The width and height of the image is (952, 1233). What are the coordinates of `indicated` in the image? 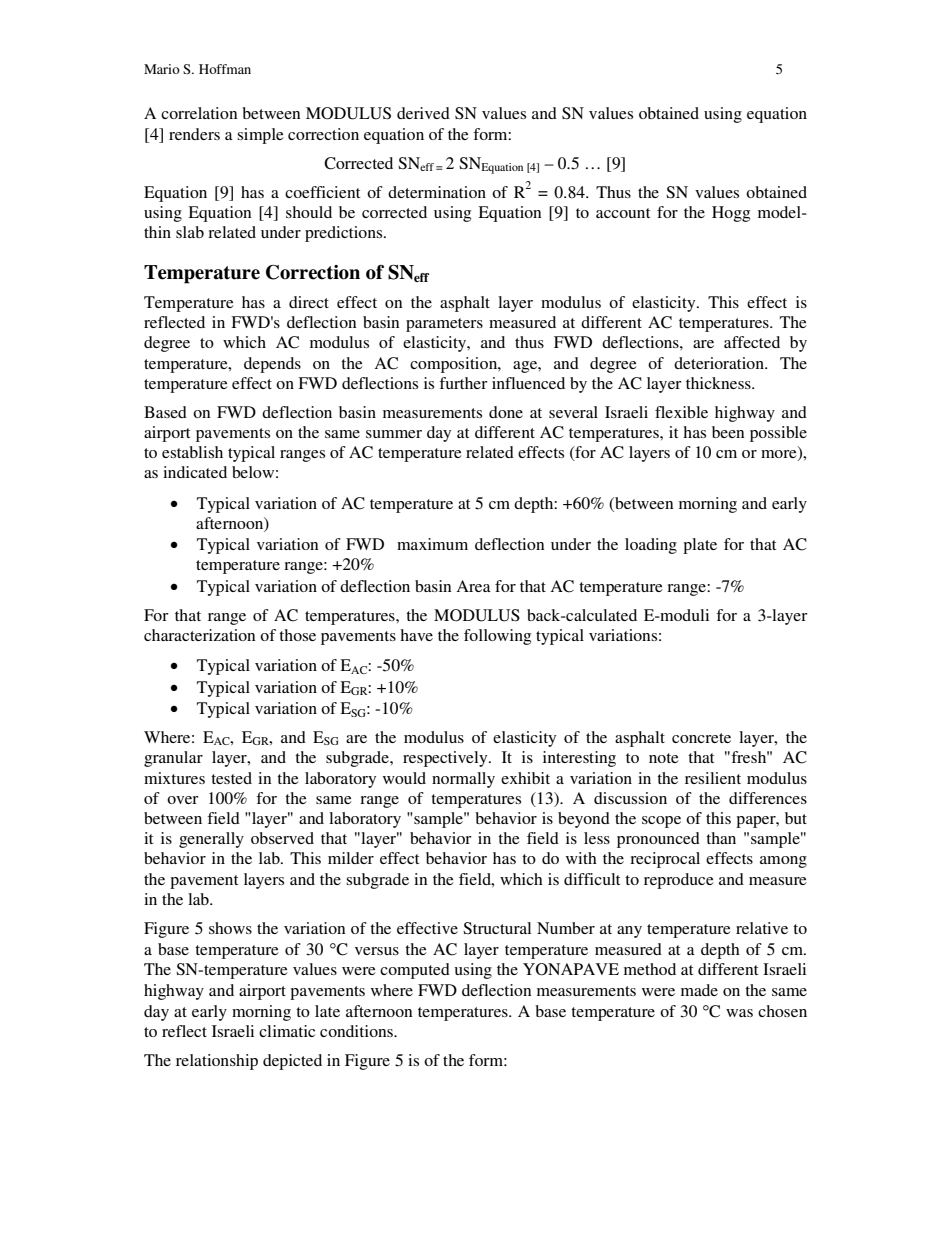 It's located at (195, 472).
